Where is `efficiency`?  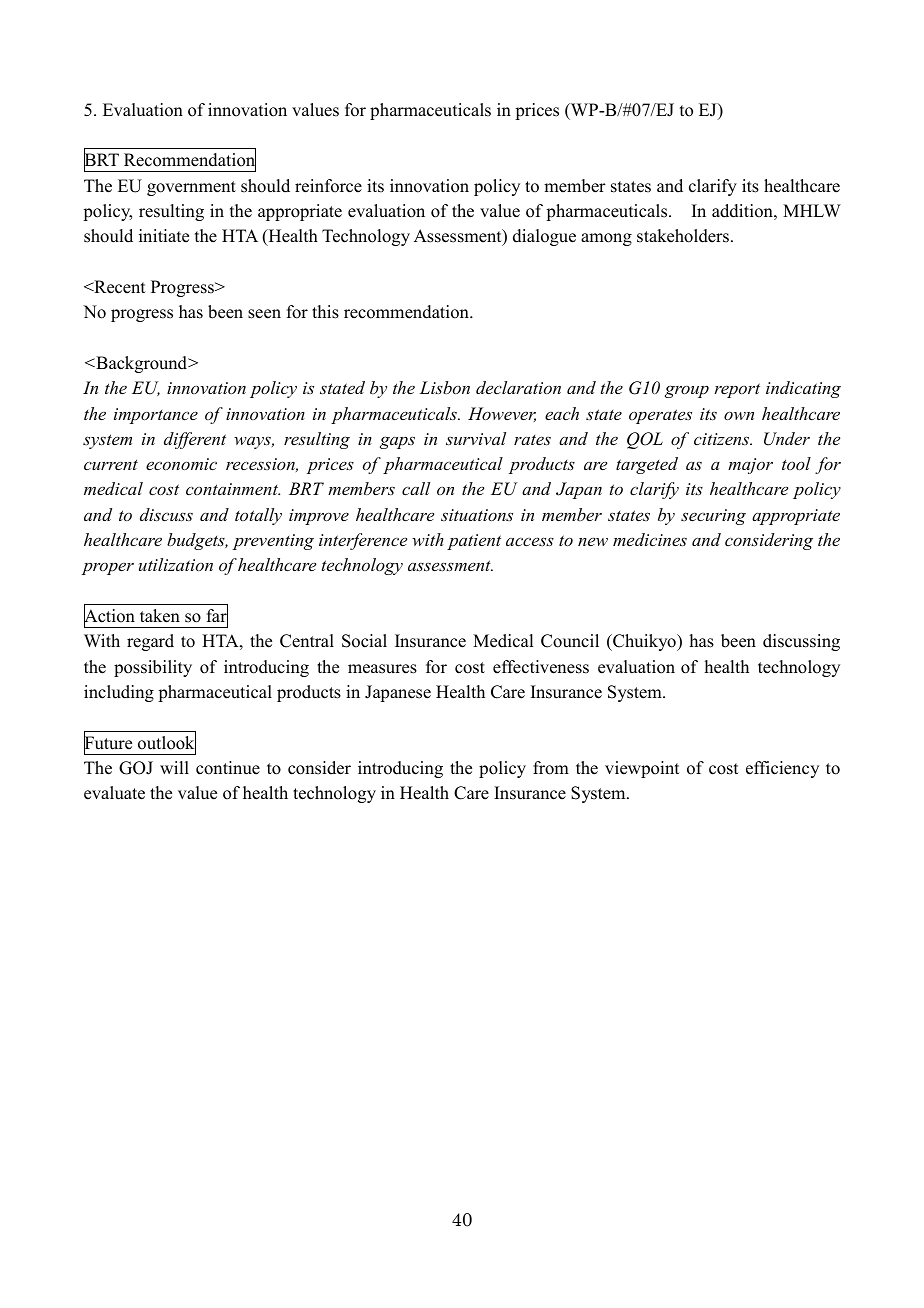
efficiency is located at coordinates (782, 769).
